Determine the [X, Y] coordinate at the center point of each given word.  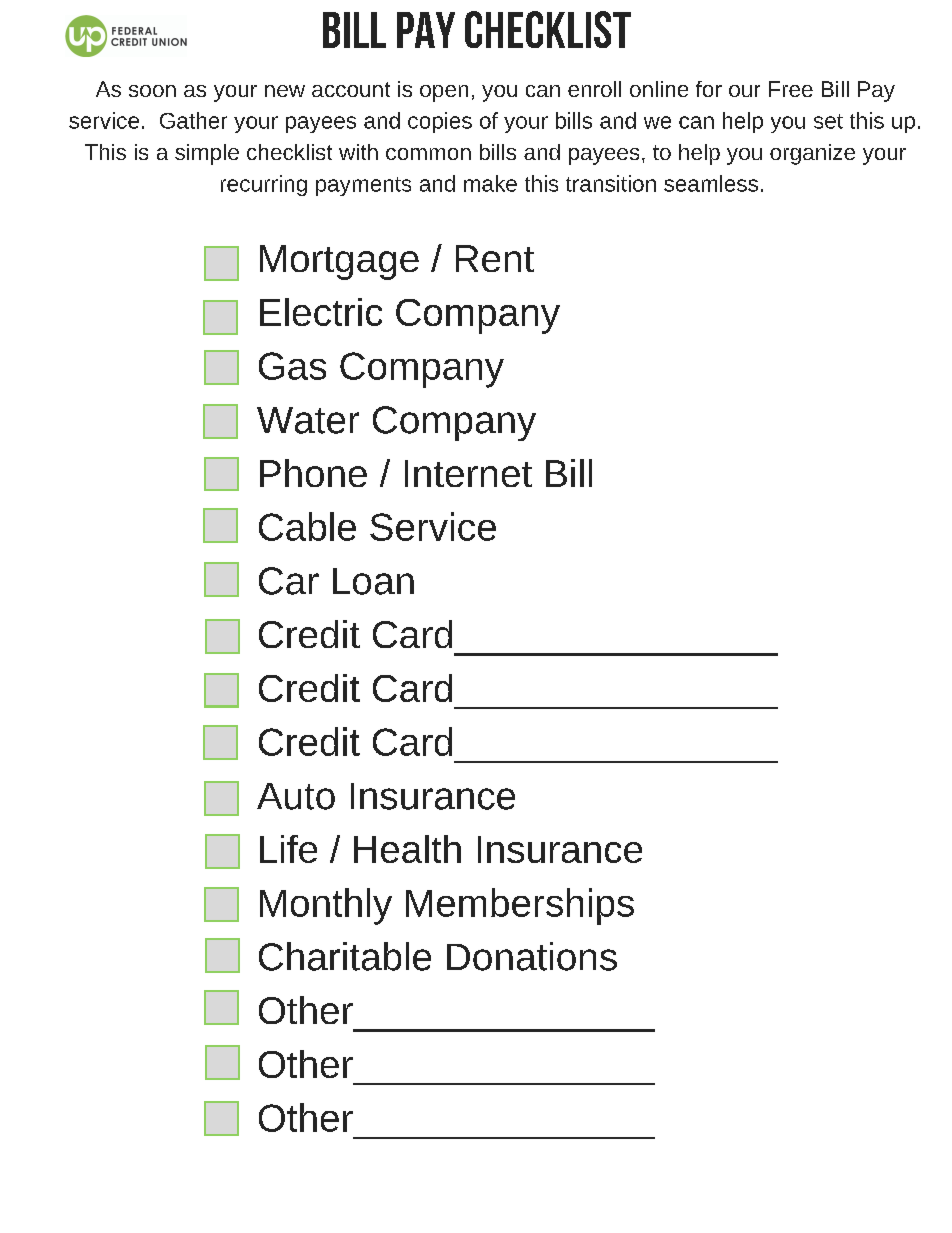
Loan [373, 581]
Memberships [520, 906]
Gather [193, 120]
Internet [468, 473]
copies [440, 122]
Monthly [326, 906]
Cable [307, 526]
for [709, 89]
